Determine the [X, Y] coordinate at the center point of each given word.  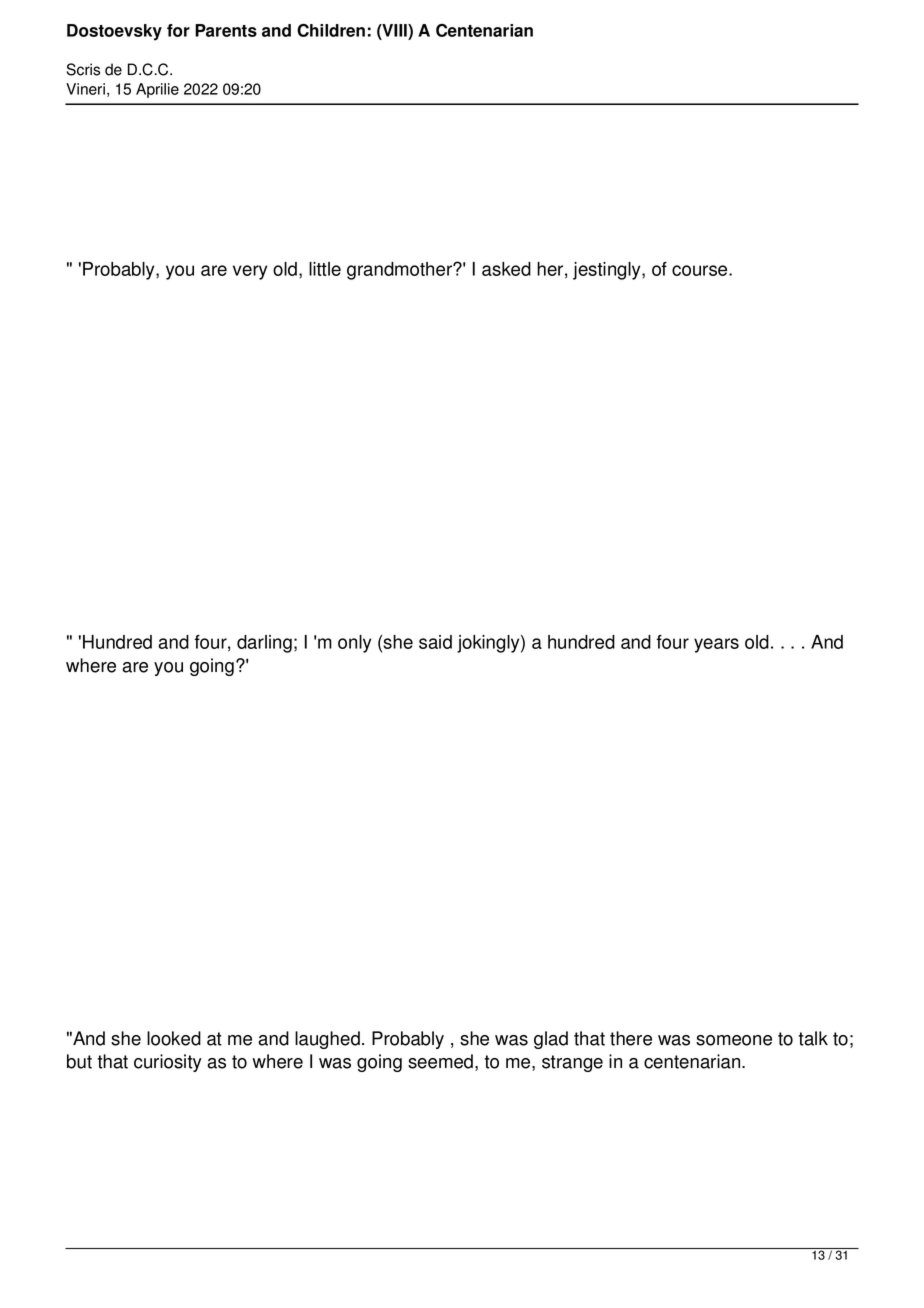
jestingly [608, 271]
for [178, 30]
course [701, 270]
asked [506, 269]
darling [264, 644]
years [716, 645]
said [435, 642]
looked [174, 1038]
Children [331, 30]
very [250, 272]
